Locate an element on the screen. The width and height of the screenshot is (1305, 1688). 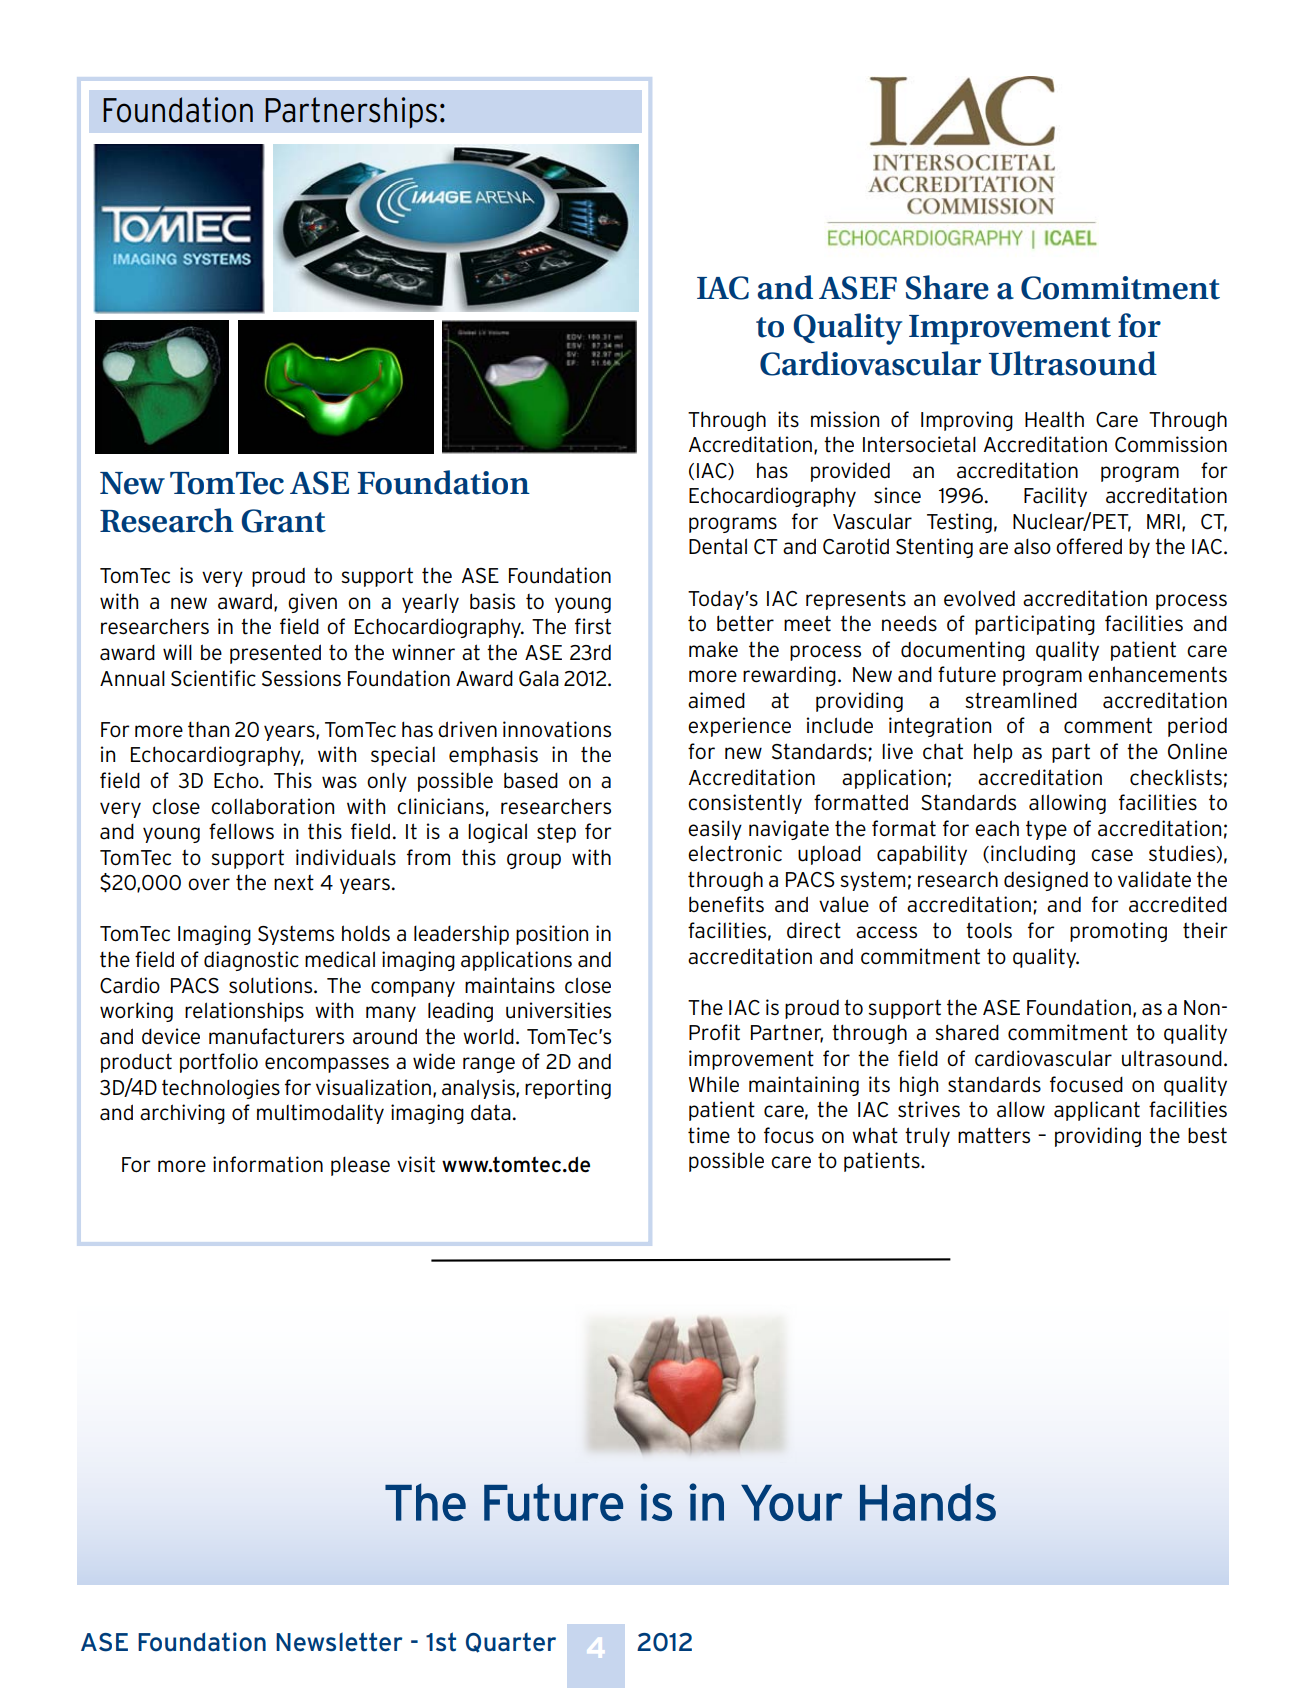
While is located at coordinates (714, 1084).
